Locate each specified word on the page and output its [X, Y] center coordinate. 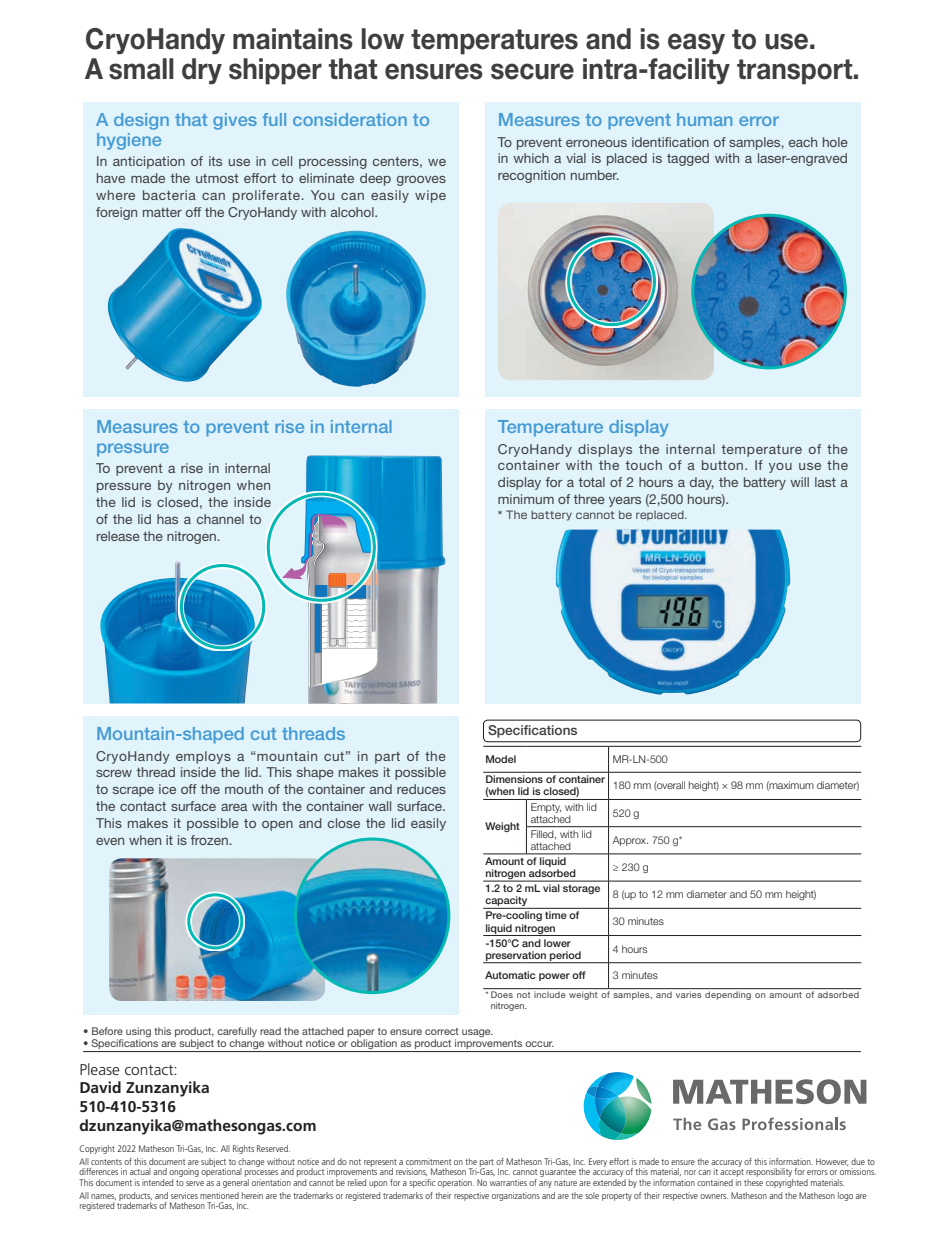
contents [106, 1162]
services [184, 1195]
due [858, 1161]
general [236, 1182]
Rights [243, 1149]
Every [598, 1162]
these [753, 1181]
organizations [516, 1196]
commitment [428, 1161]
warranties [508, 1182]
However [832, 1162]
